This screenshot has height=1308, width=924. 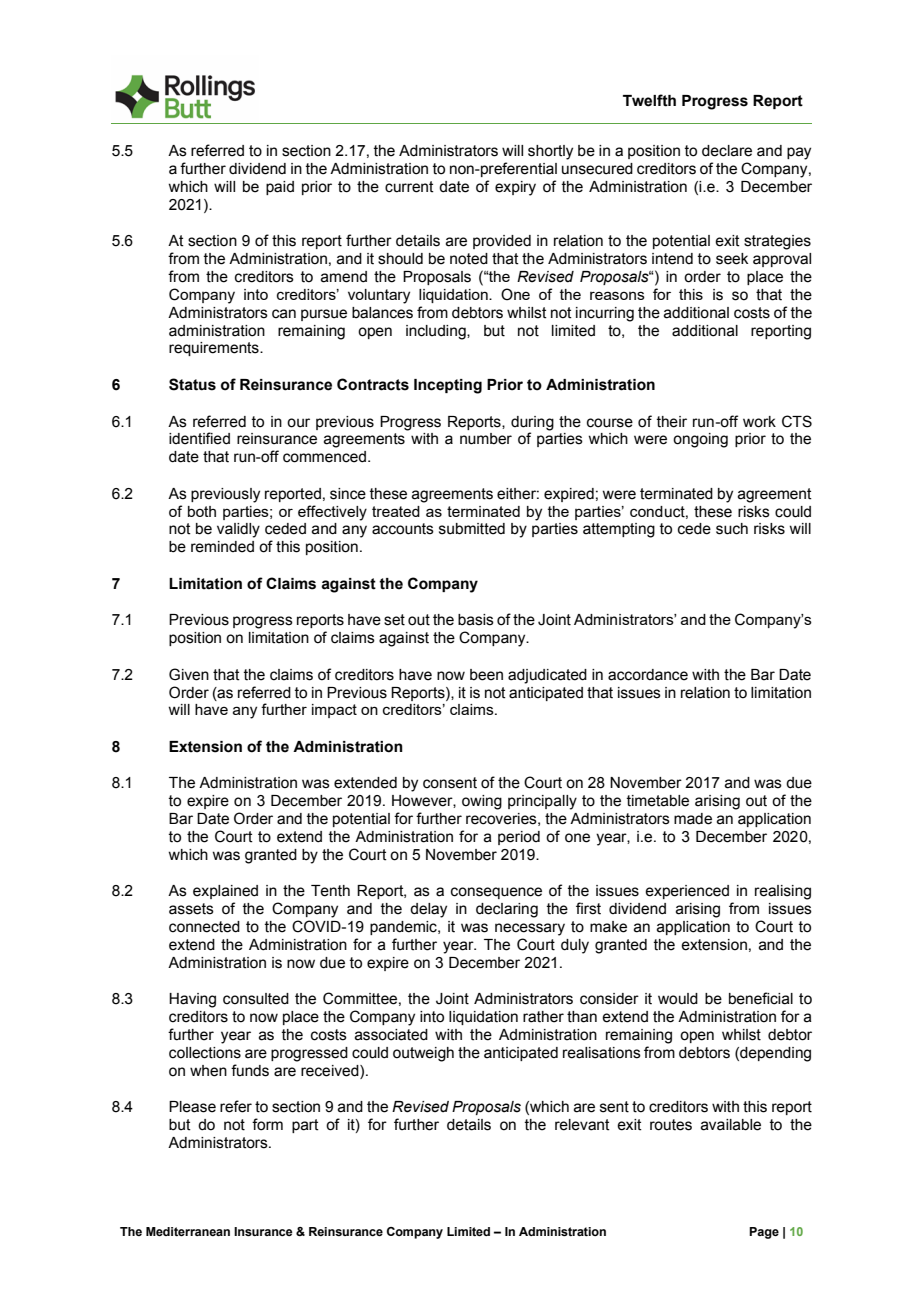 What do you see at coordinates (486, 675) in the screenshot?
I see `been` at bounding box center [486, 675].
